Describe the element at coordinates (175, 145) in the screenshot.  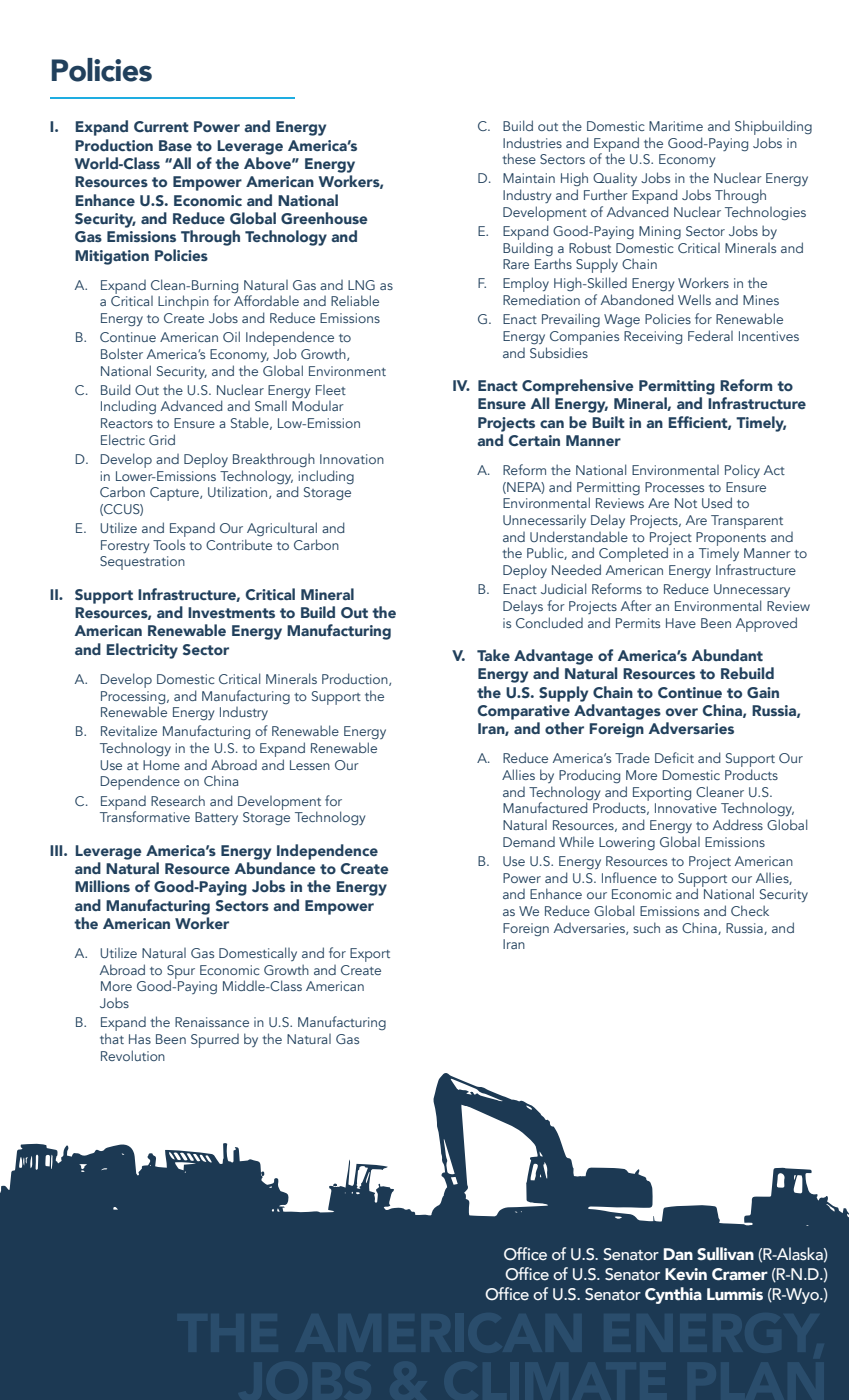
I see `Base` at that location.
